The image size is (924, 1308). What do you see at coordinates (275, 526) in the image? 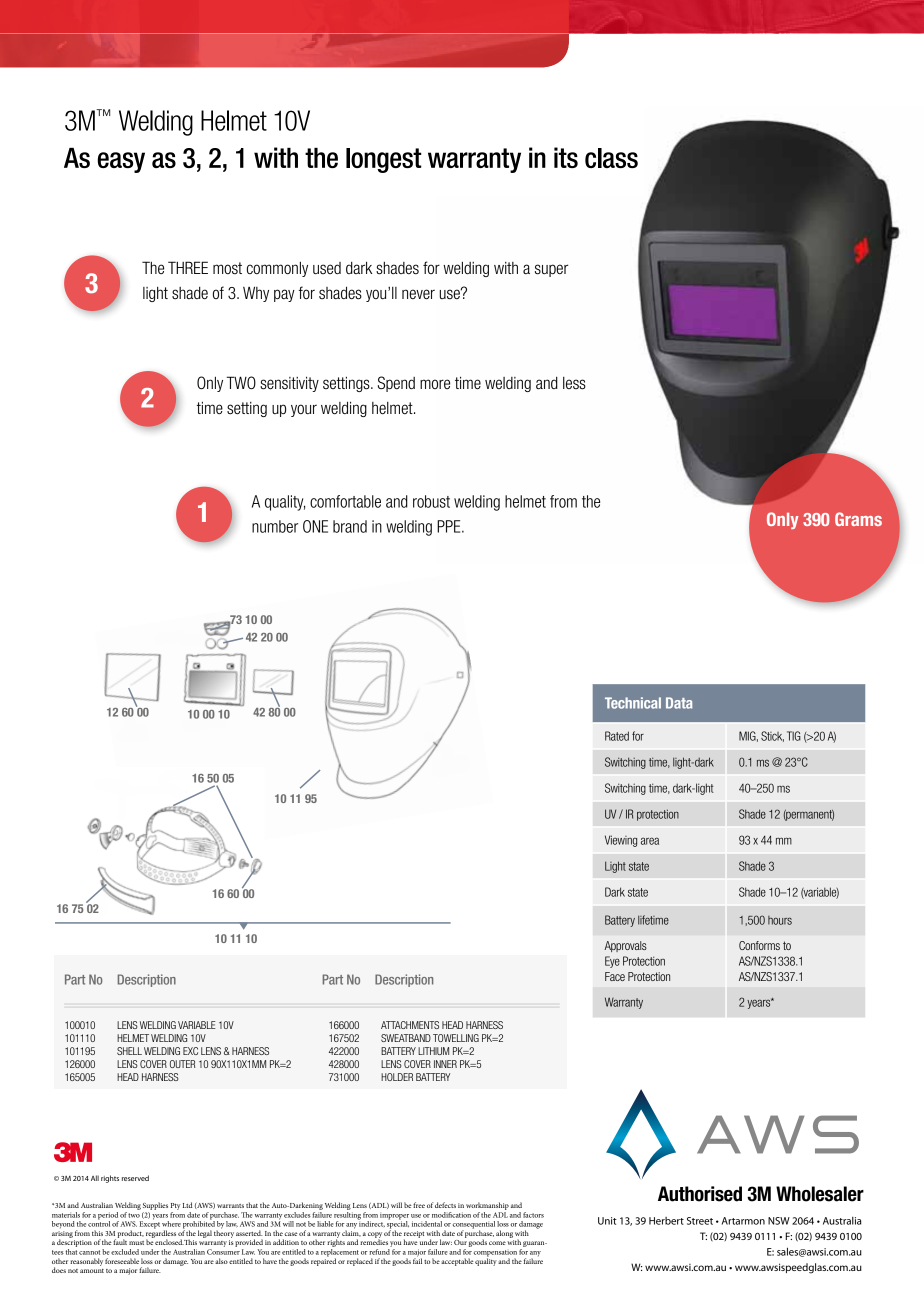
I see `number` at bounding box center [275, 526].
